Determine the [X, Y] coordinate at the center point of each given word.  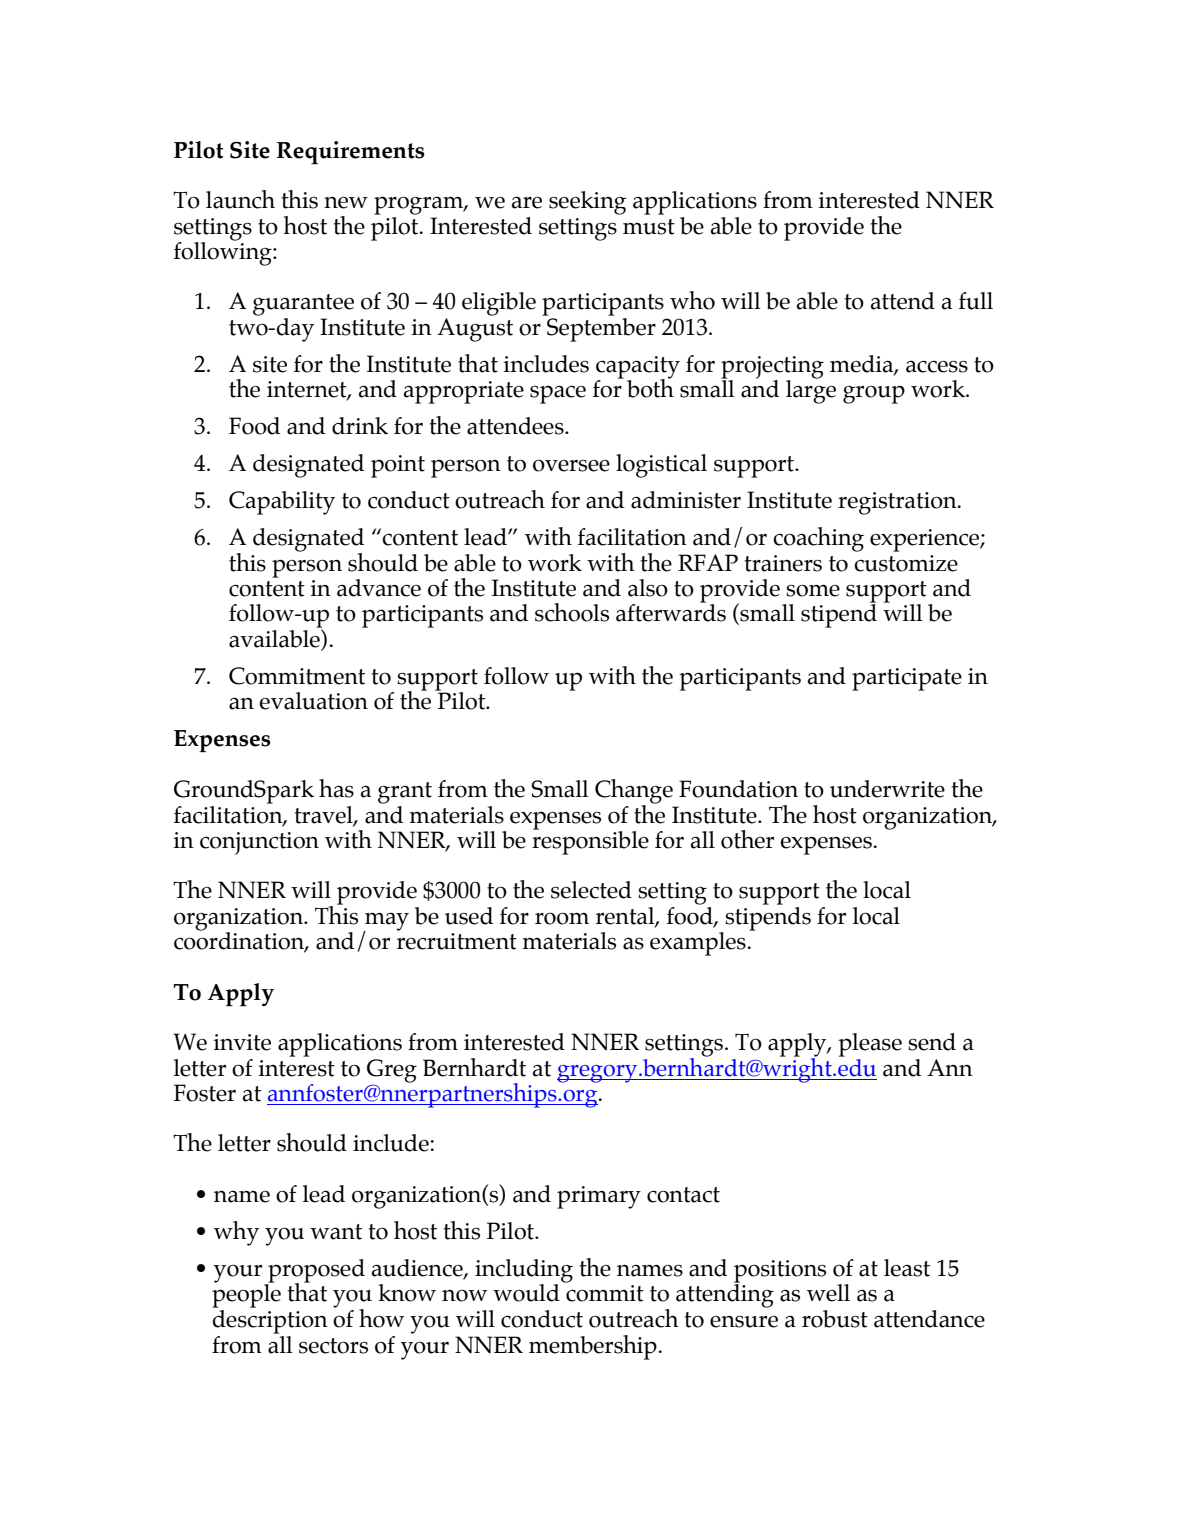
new [346, 203]
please [870, 1045]
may [386, 922]
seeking [587, 203]
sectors [333, 1346]
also [648, 588]
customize [906, 563]
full [976, 301]
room [562, 919]
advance [379, 588]
